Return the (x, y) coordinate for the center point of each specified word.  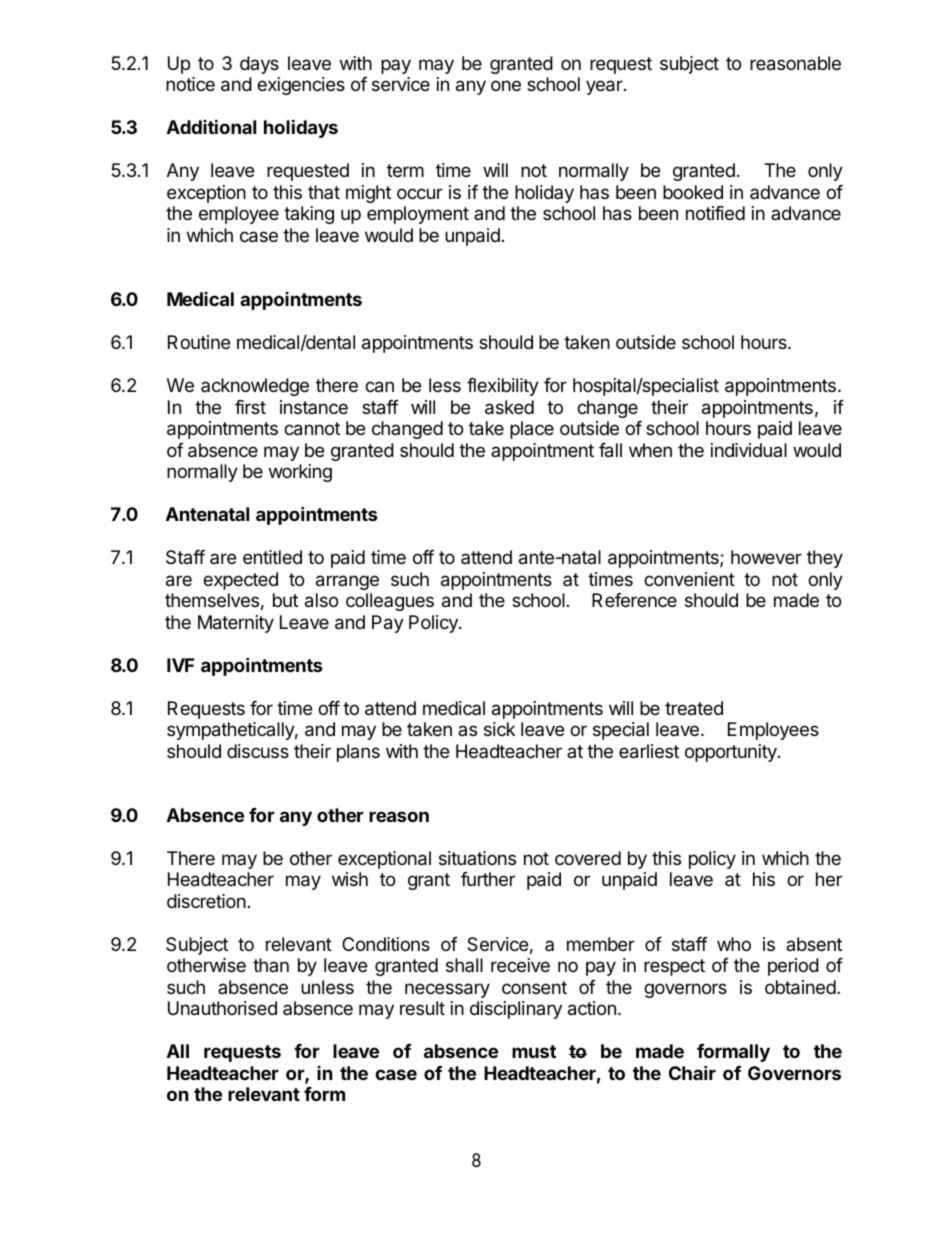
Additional (211, 126)
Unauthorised (222, 1008)
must (534, 1051)
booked (693, 192)
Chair (692, 1072)
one (506, 85)
